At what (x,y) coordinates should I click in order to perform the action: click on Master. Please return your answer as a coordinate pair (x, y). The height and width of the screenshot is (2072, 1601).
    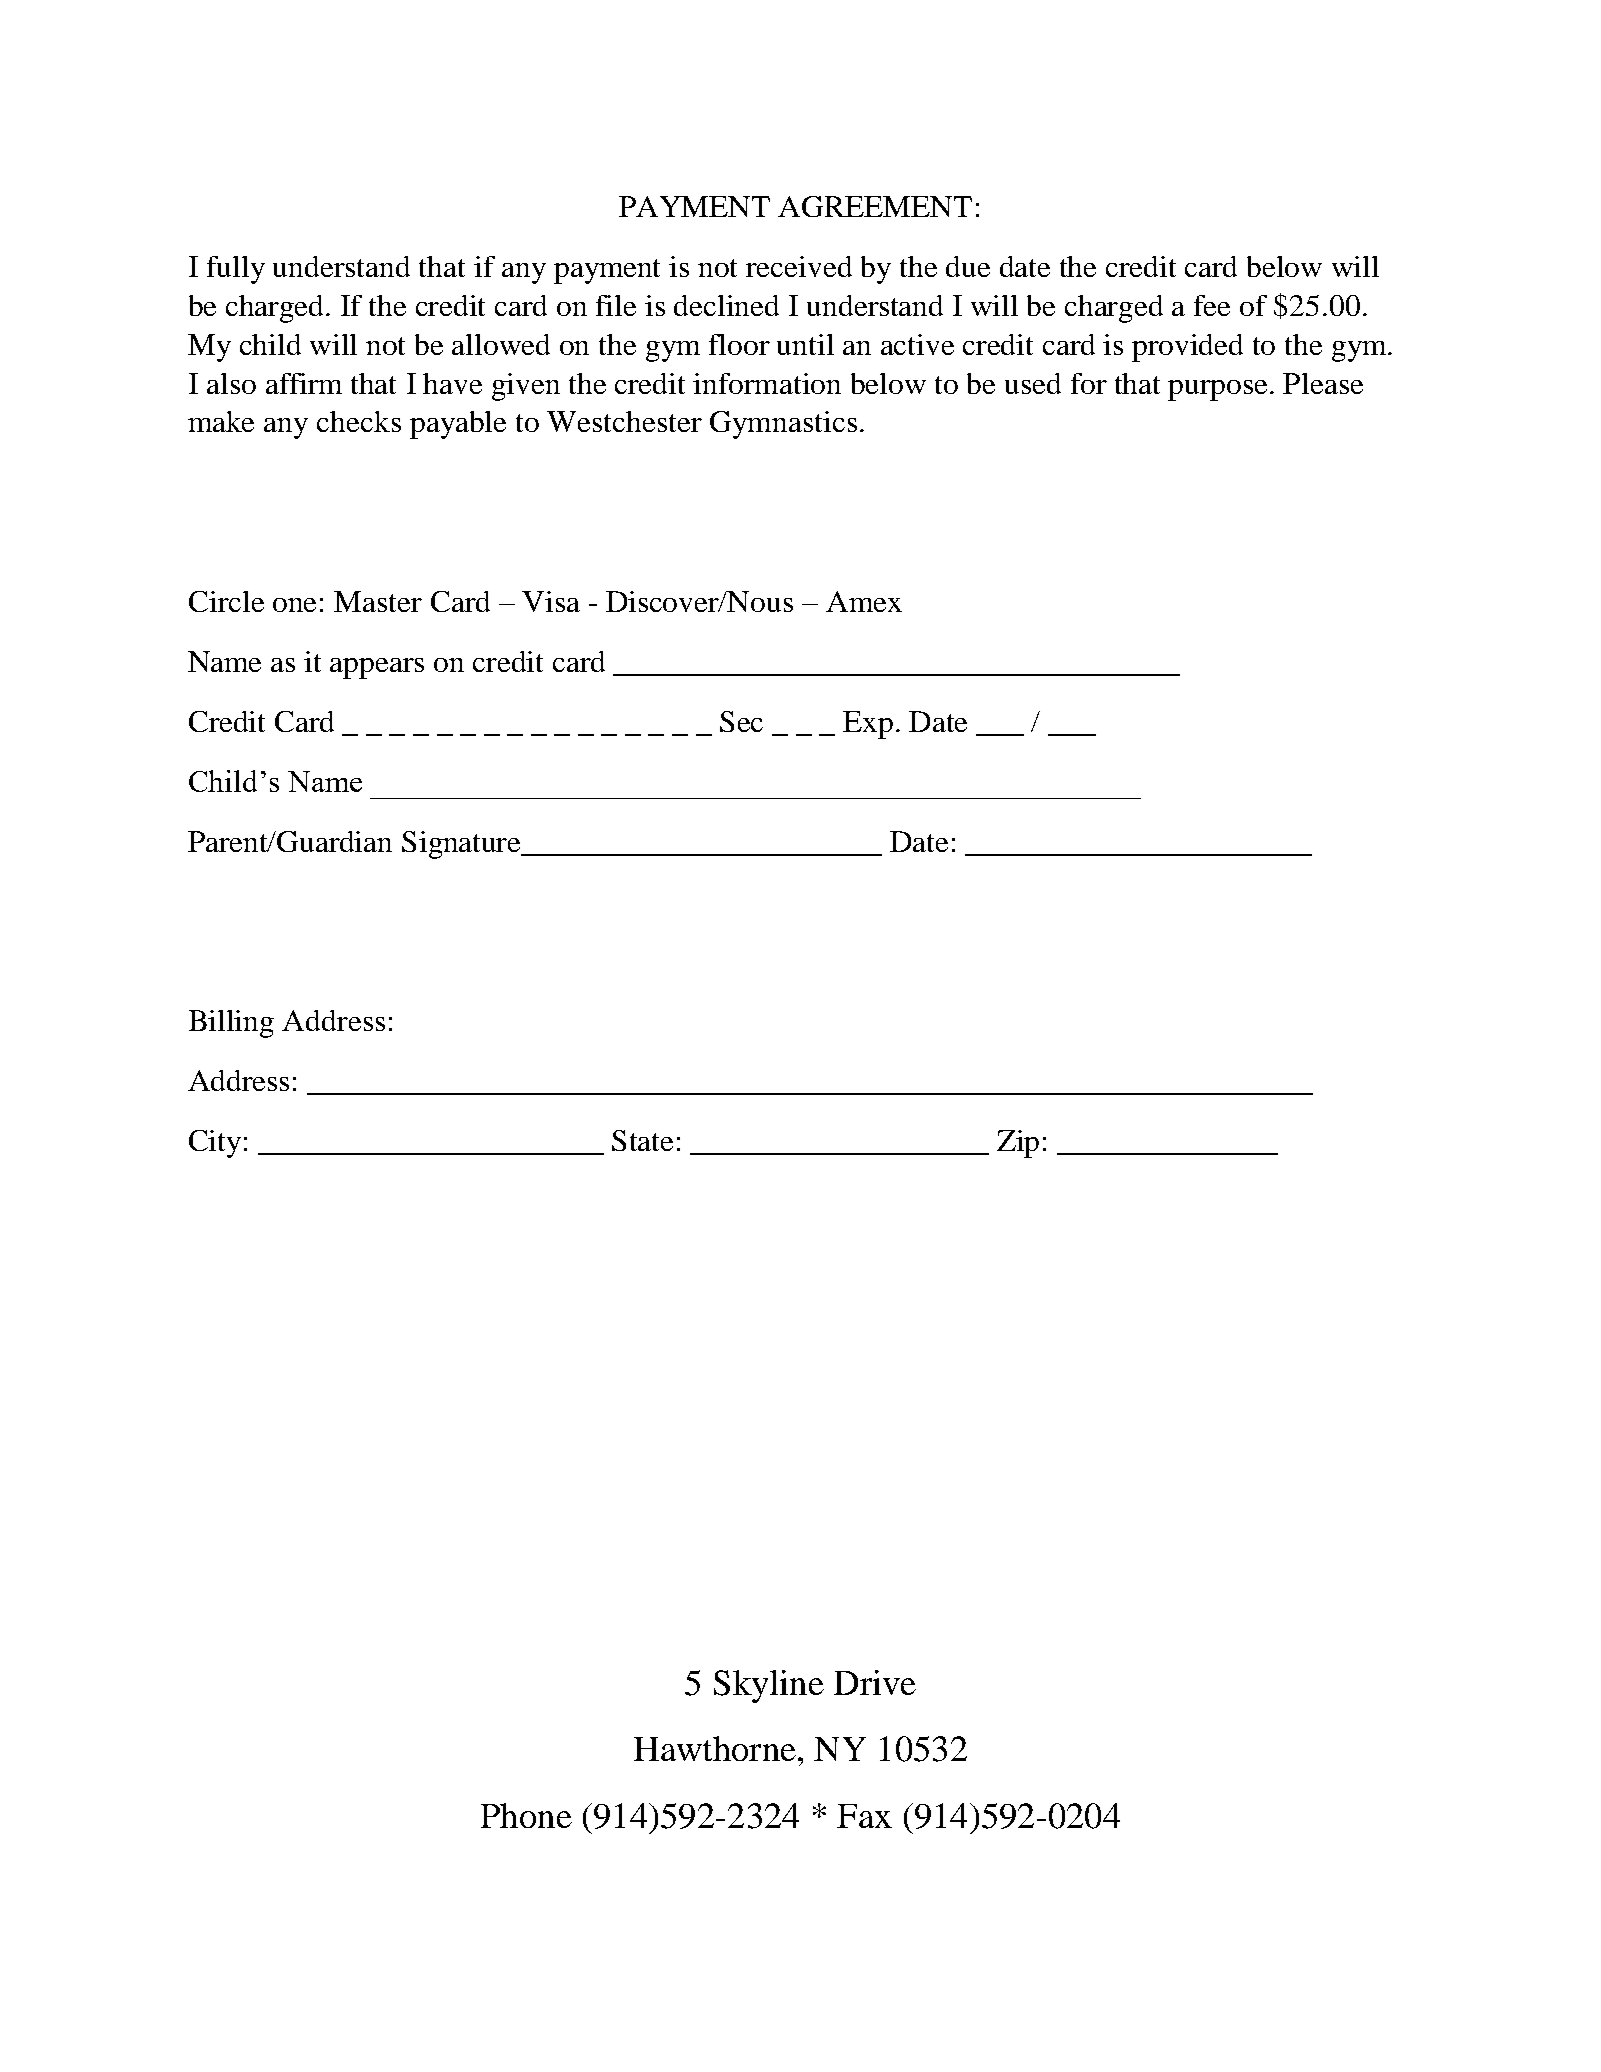
    Looking at the image, I should click on (378, 601).
